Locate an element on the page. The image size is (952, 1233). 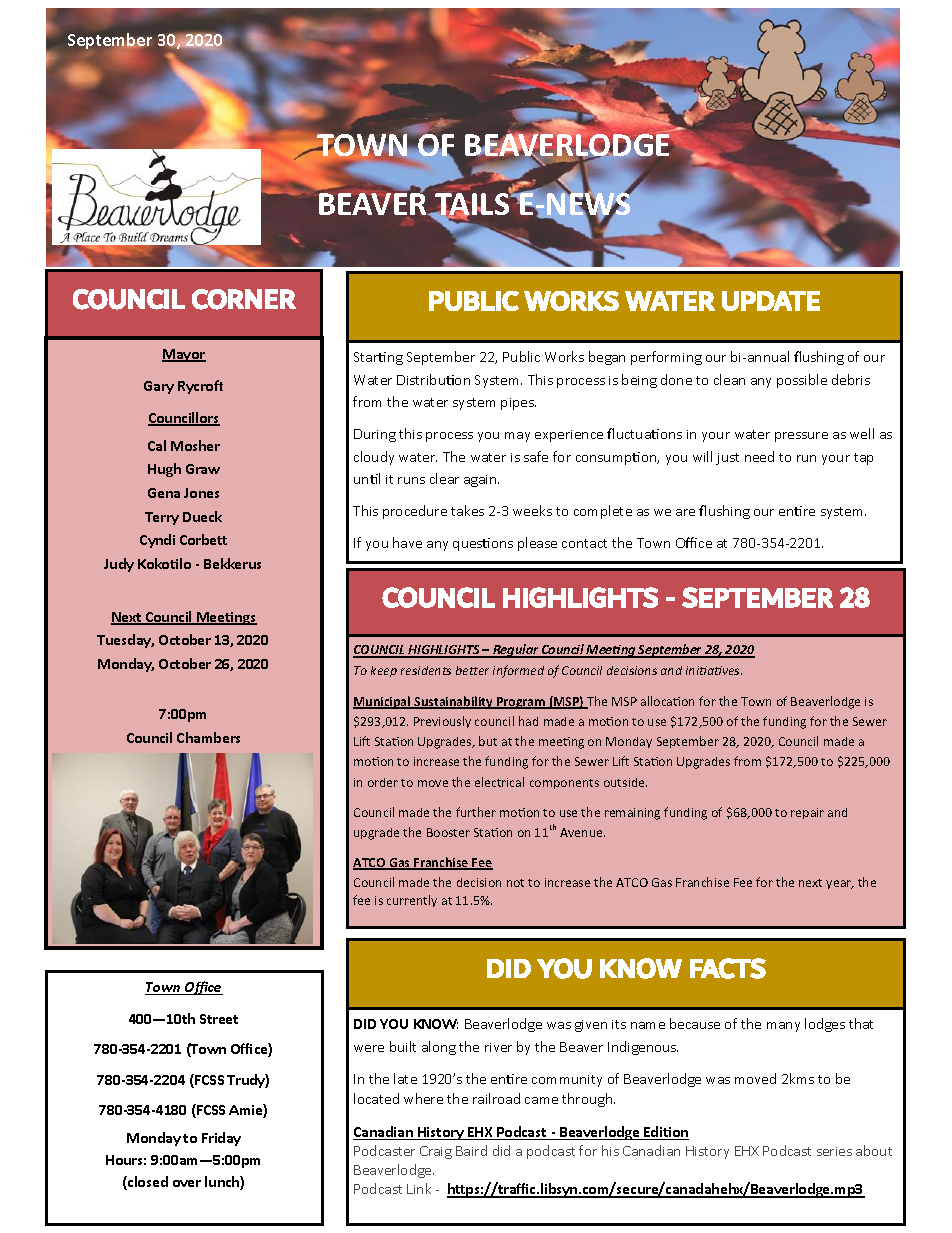
Friday is located at coordinates (221, 1139).
